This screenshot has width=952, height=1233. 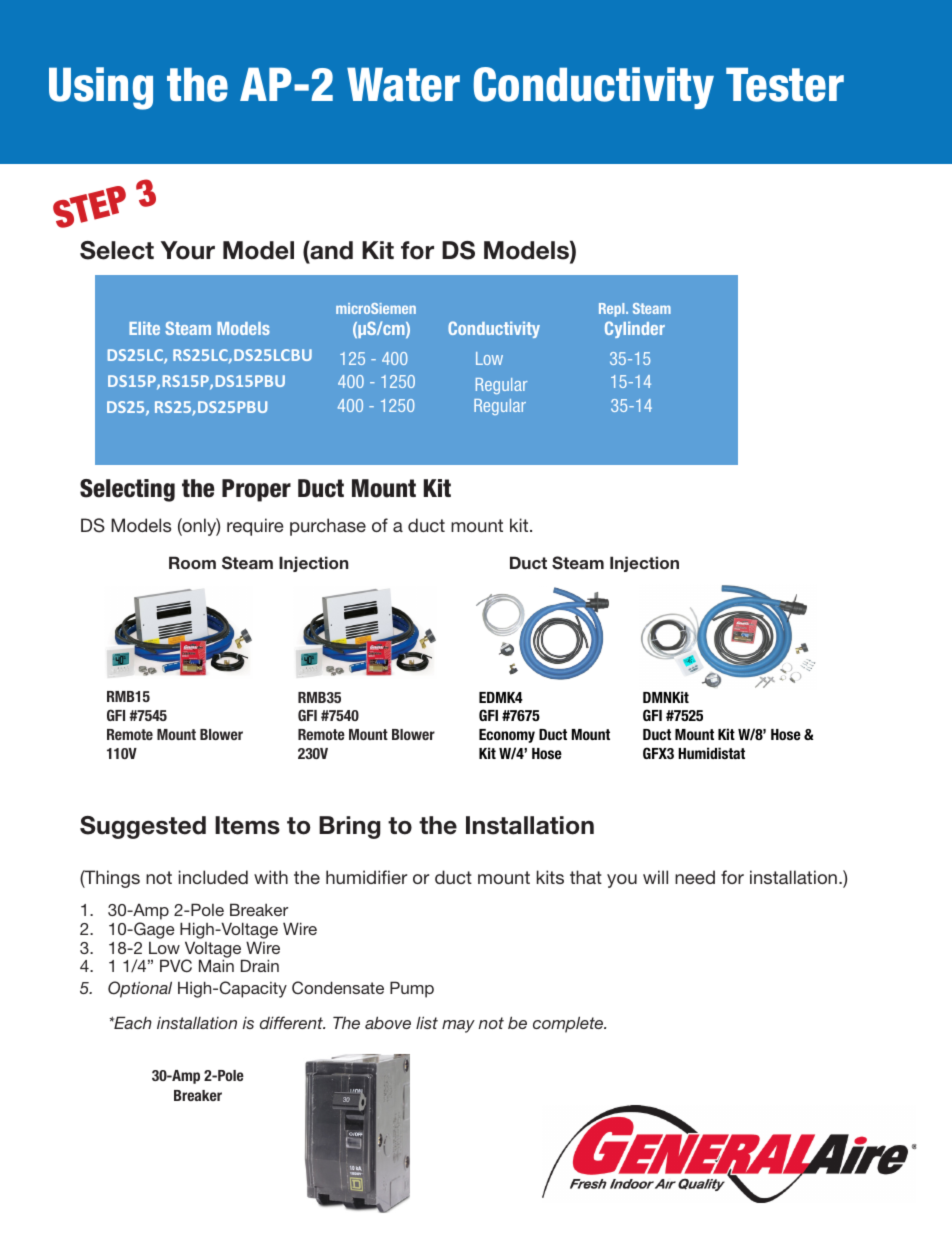 I want to click on Repl, so click(x=613, y=310).
